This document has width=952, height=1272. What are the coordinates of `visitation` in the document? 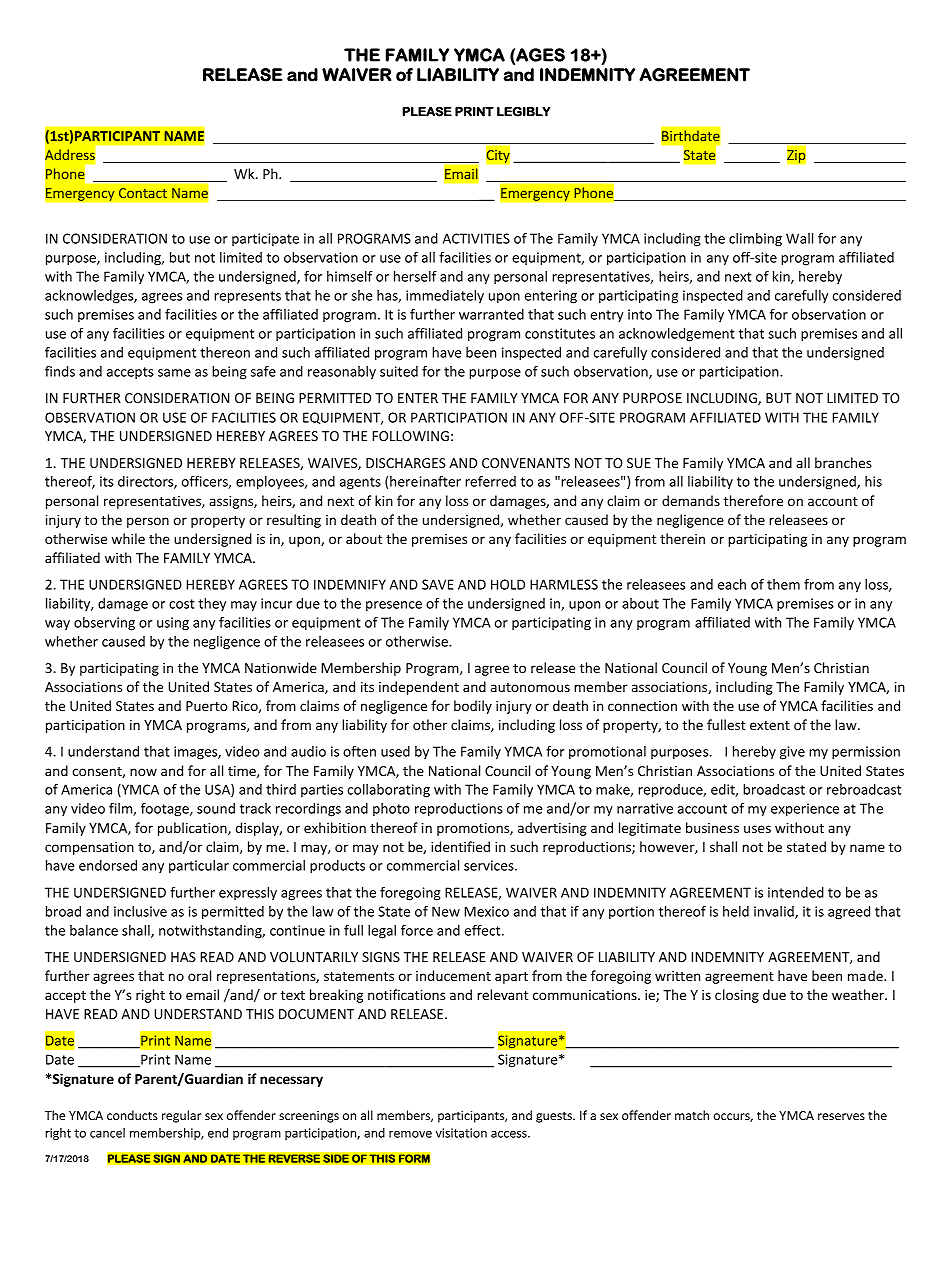 It's located at (461, 1133).
